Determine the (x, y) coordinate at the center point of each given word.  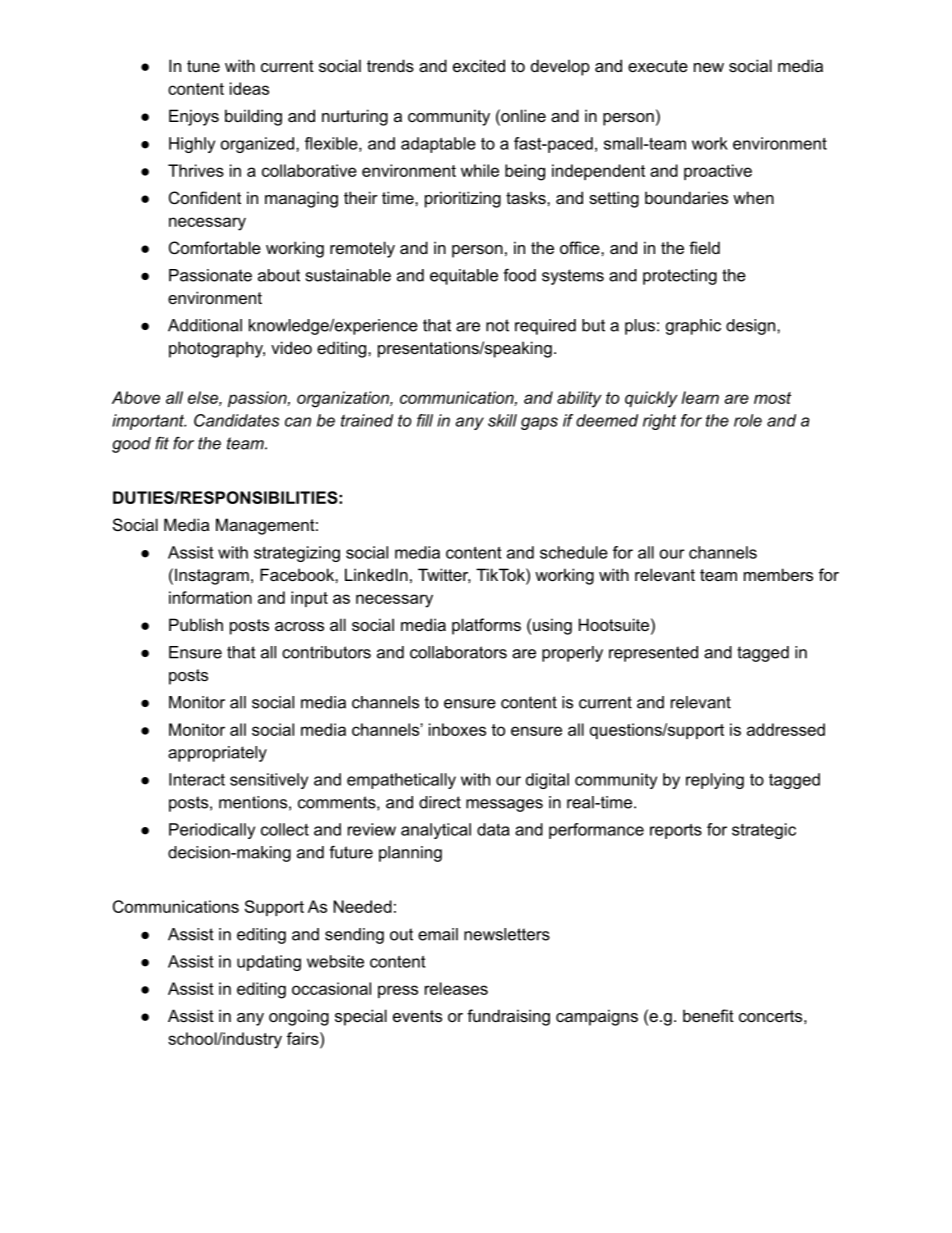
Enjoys (194, 117)
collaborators (458, 652)
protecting (680, 277)
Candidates (236, 420)
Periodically (212, 831)
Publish (196, 624)
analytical (436, 831)
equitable (464, 277)
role (748, 420)
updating (269, 963)
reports (676, 831)
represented (653, 654)
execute (658, 66)
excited (479, 65)
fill (425, 420)
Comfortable (215, 247)
